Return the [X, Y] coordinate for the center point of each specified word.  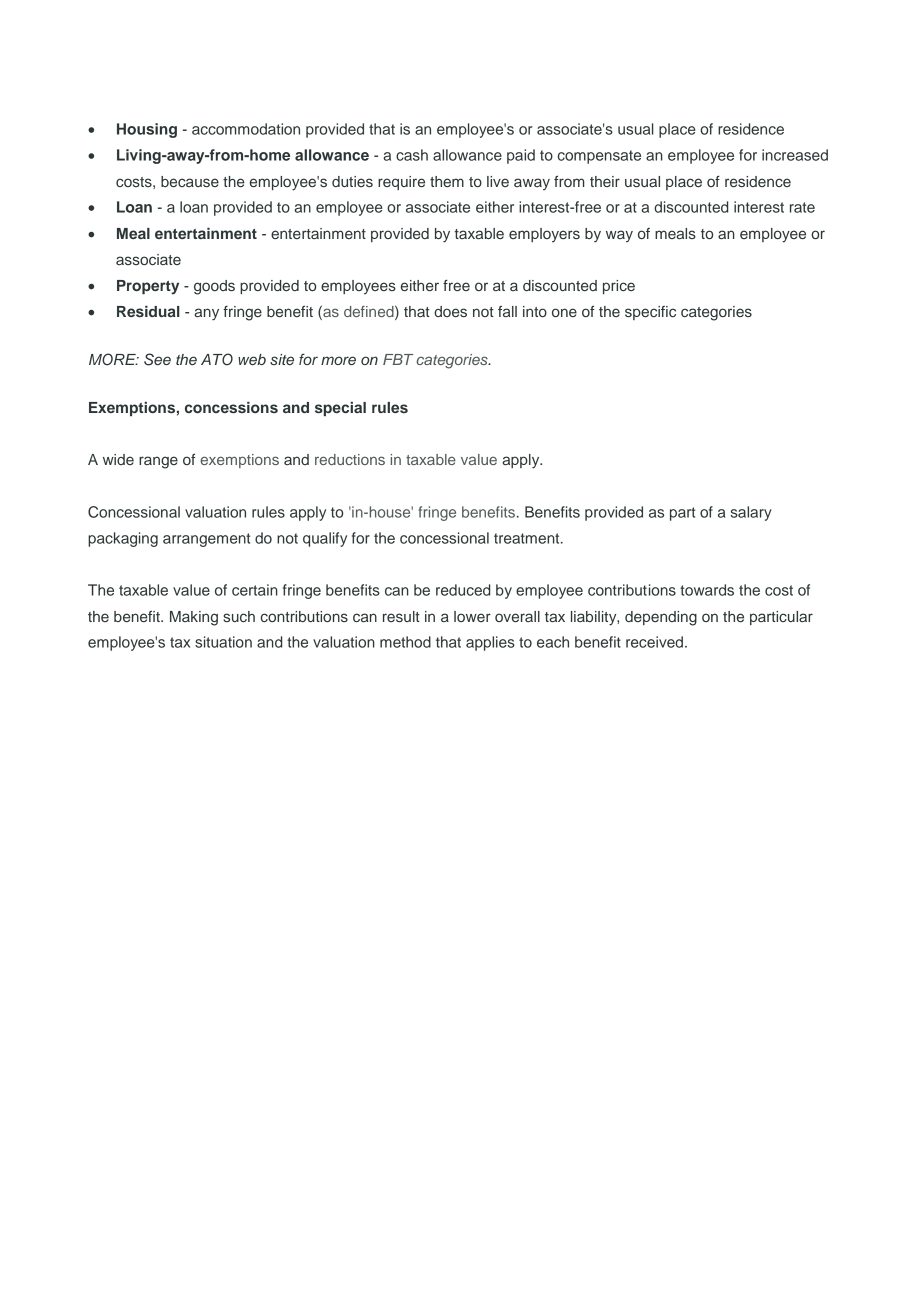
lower [472, 616]
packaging [123, 539]
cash [412, 155]
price [619, 287]
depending [661, 618]
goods [214, 287]
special [340, 409]
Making [194, 618]
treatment [528, 538]
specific [650, 313]
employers [544, 235]
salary [751, 513]
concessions [231, 407]
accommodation [246, 129]
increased [795, 155]
